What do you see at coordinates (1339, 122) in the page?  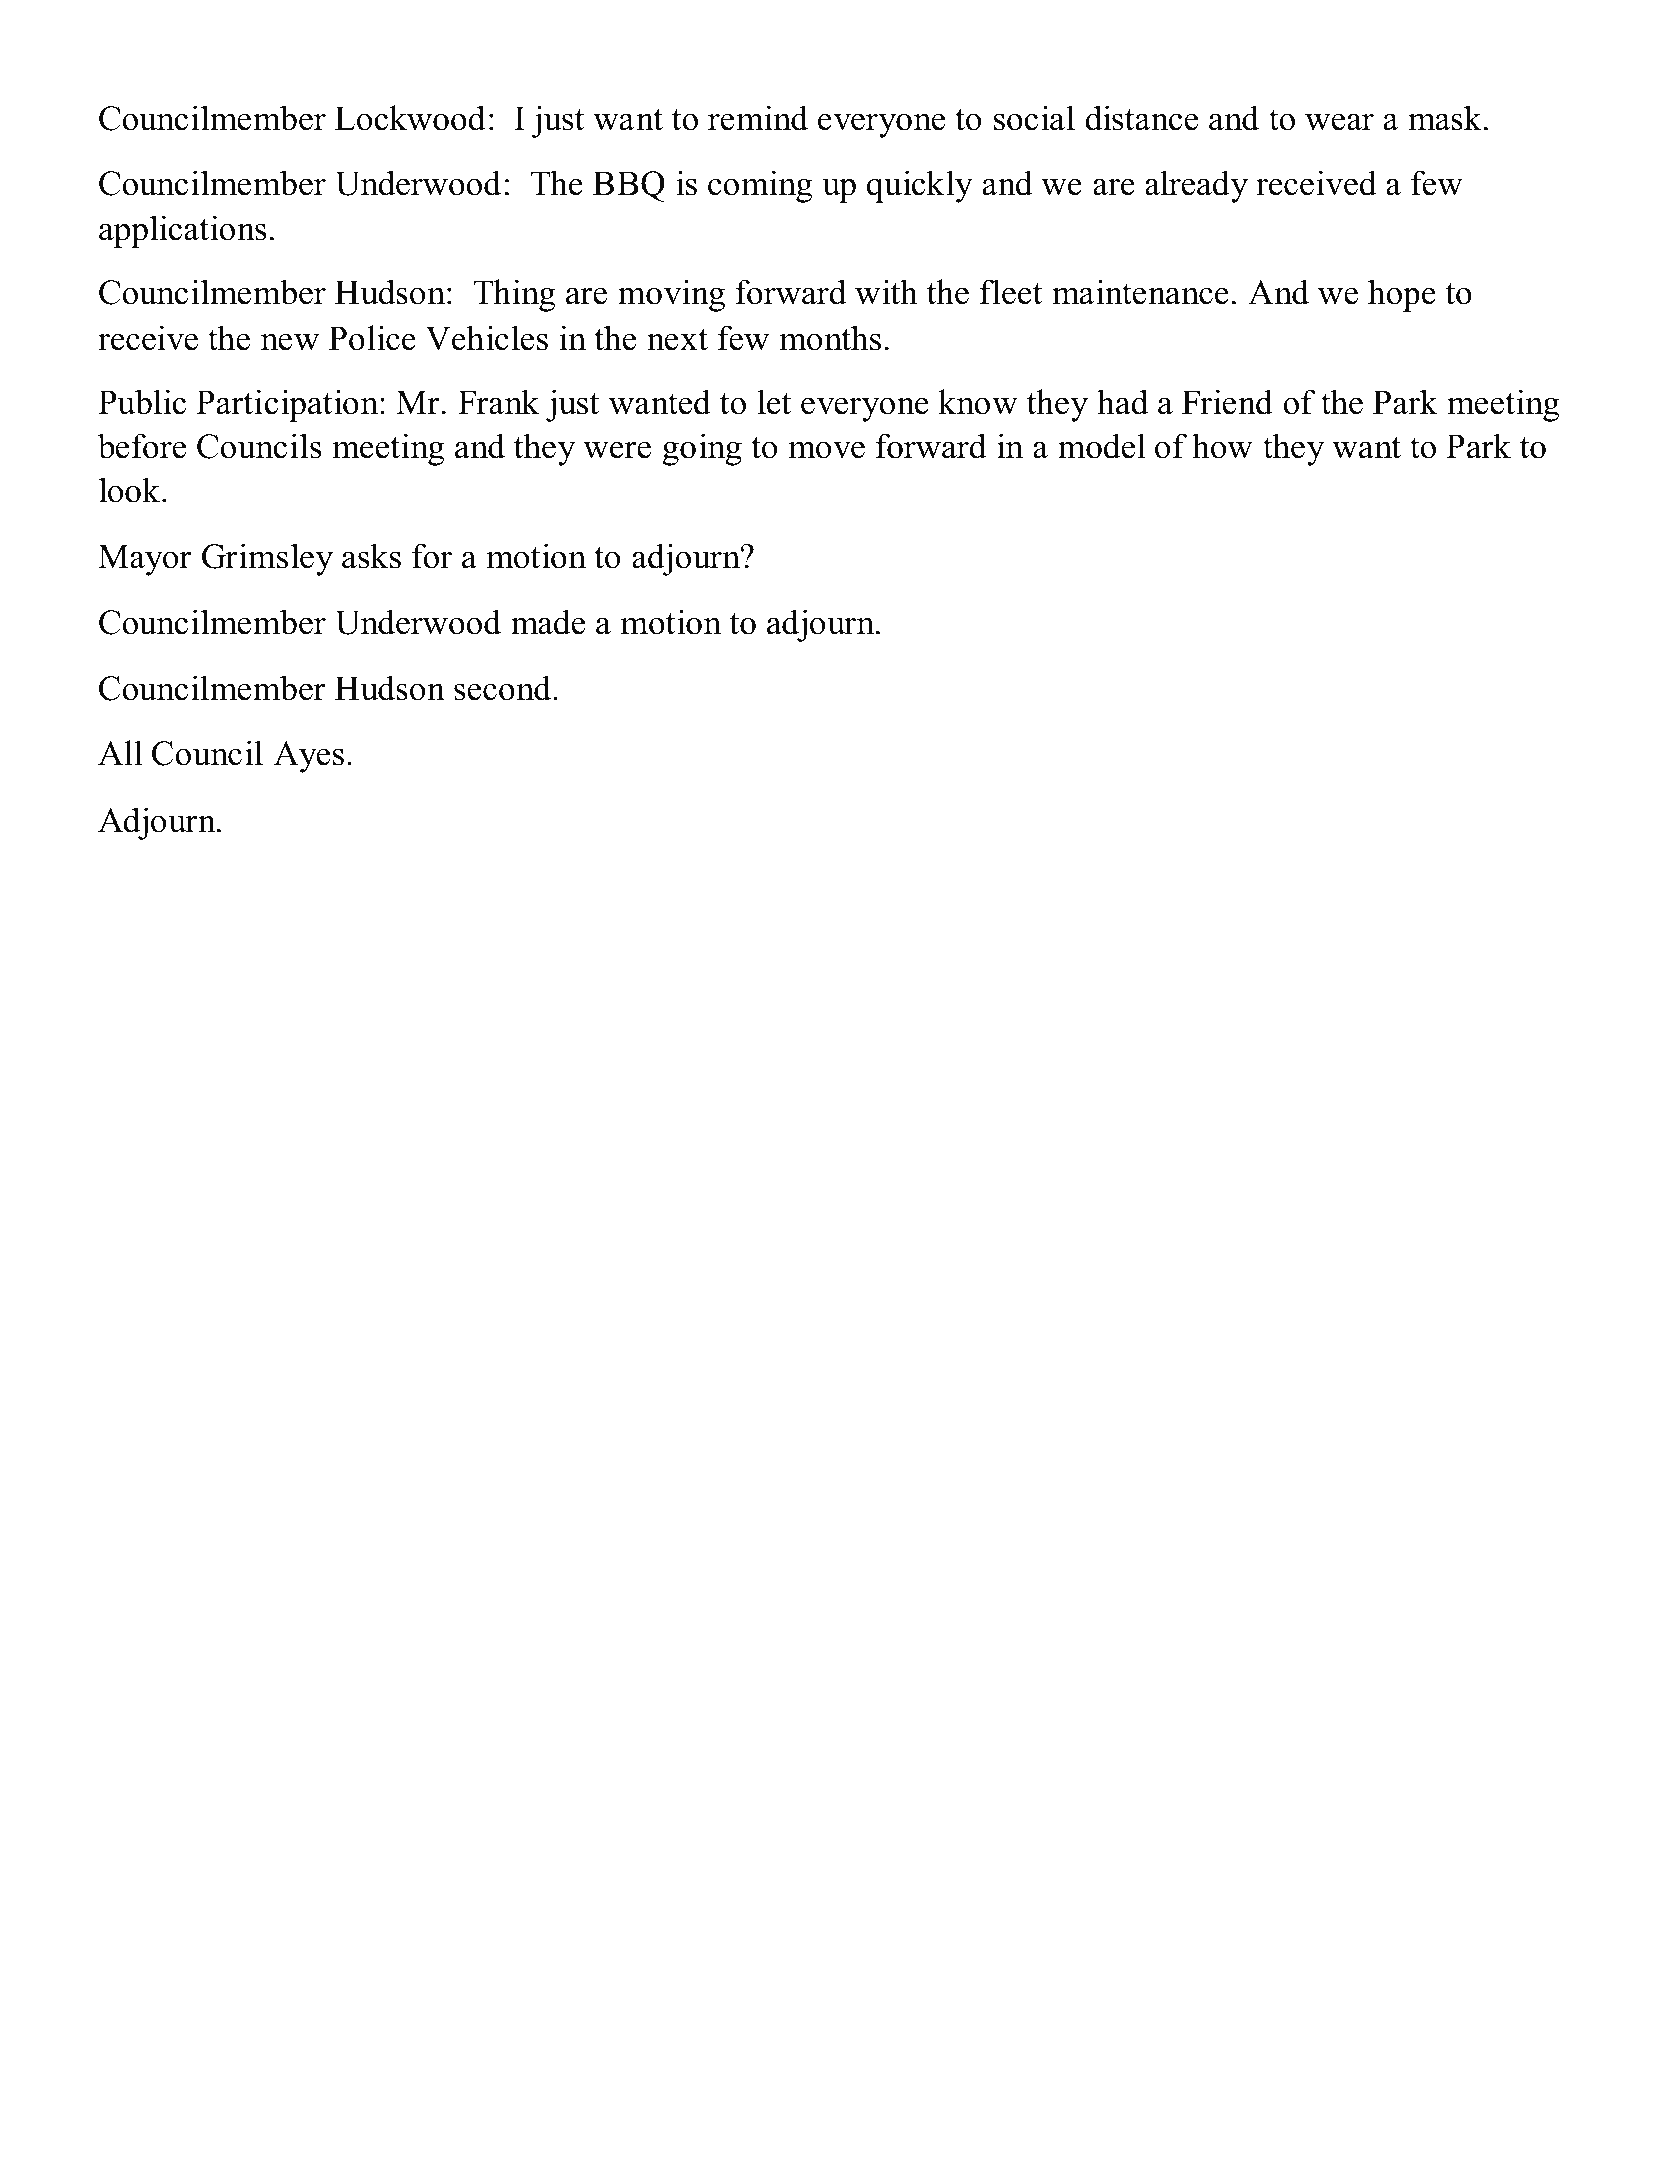 I see `wear` at bounding box center [1339, 122].
